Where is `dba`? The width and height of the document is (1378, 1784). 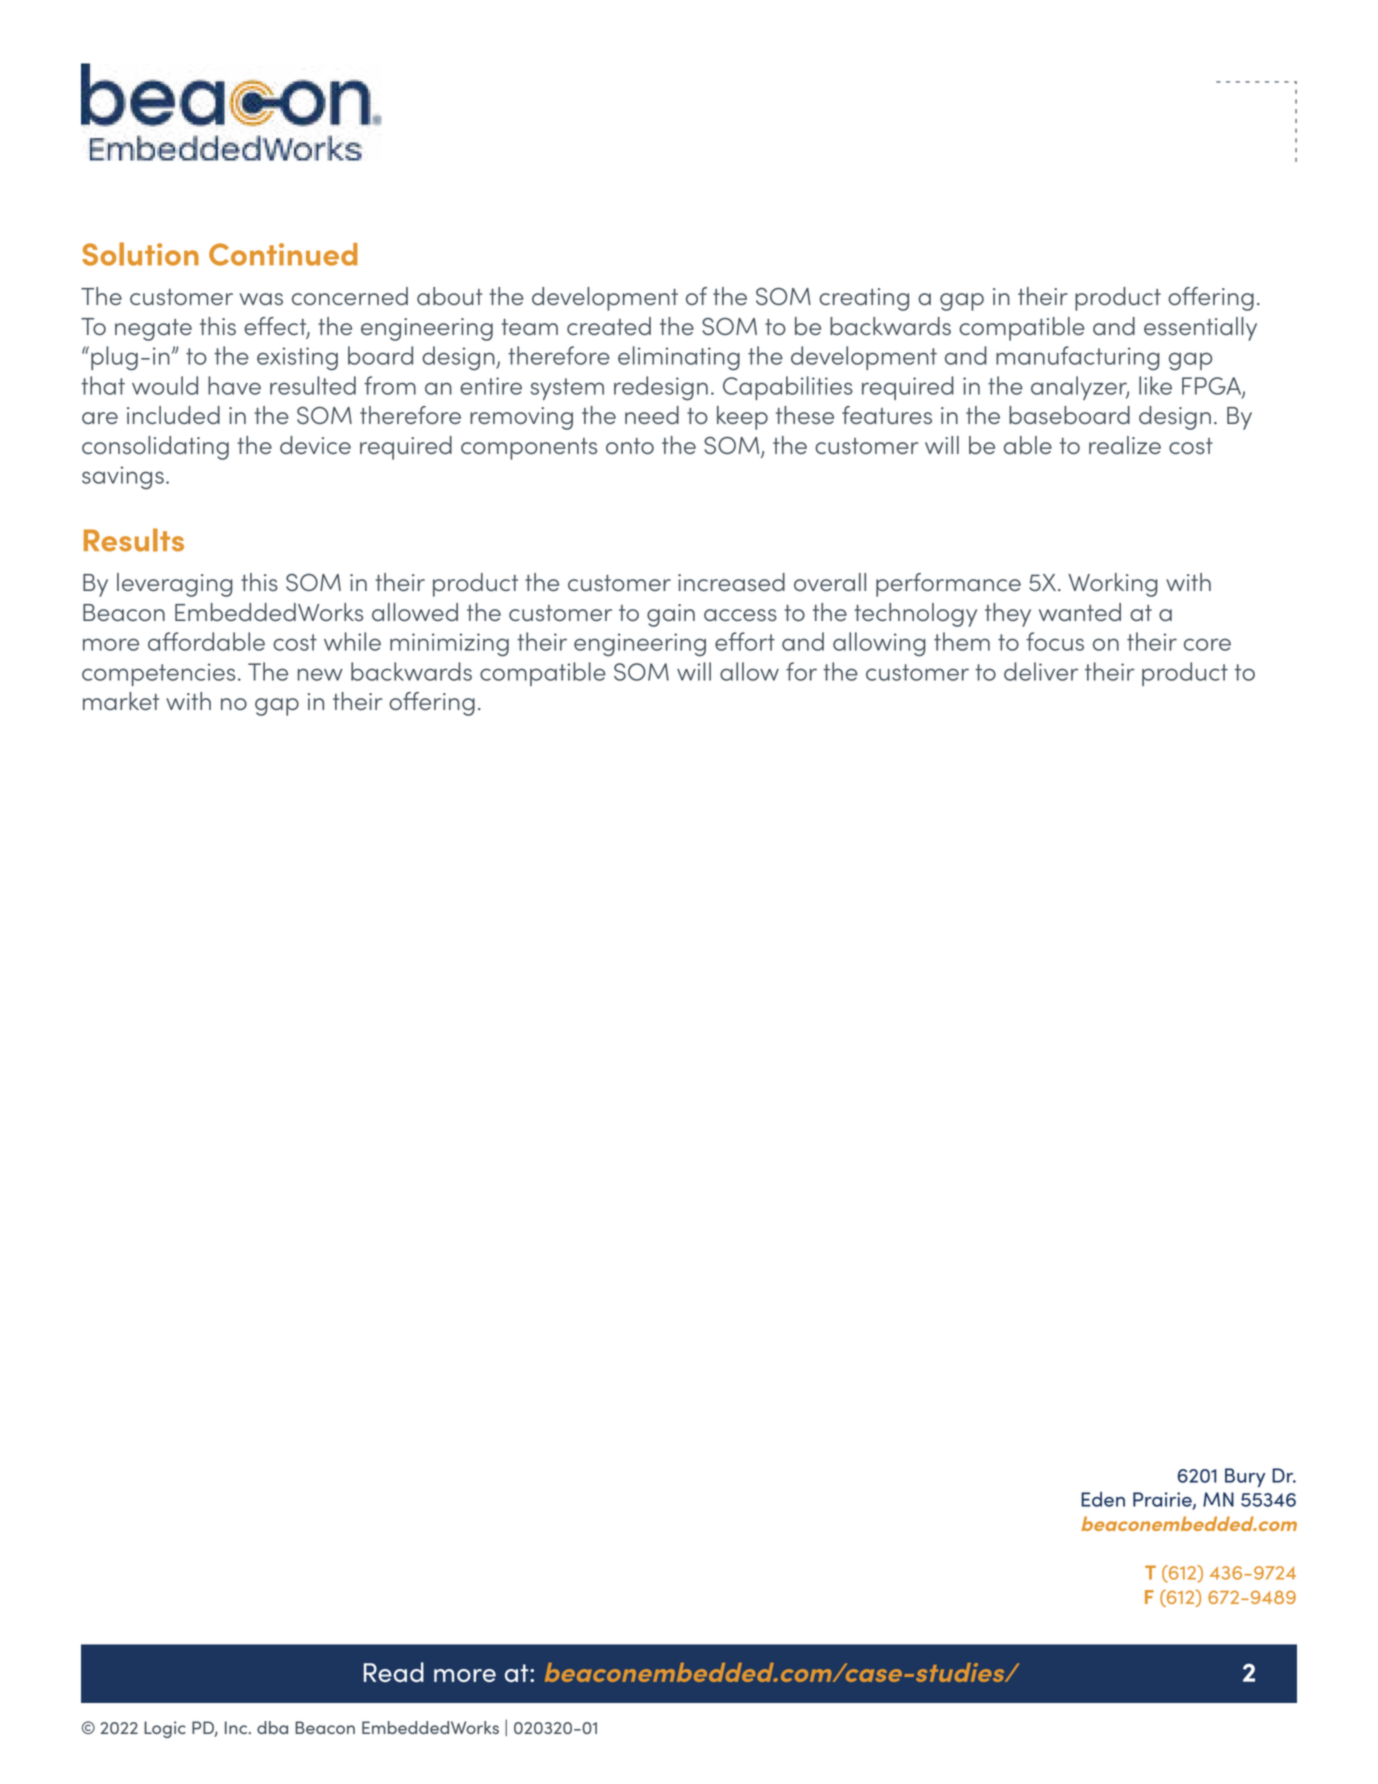
dba is located at coordinates (272, 1727).
